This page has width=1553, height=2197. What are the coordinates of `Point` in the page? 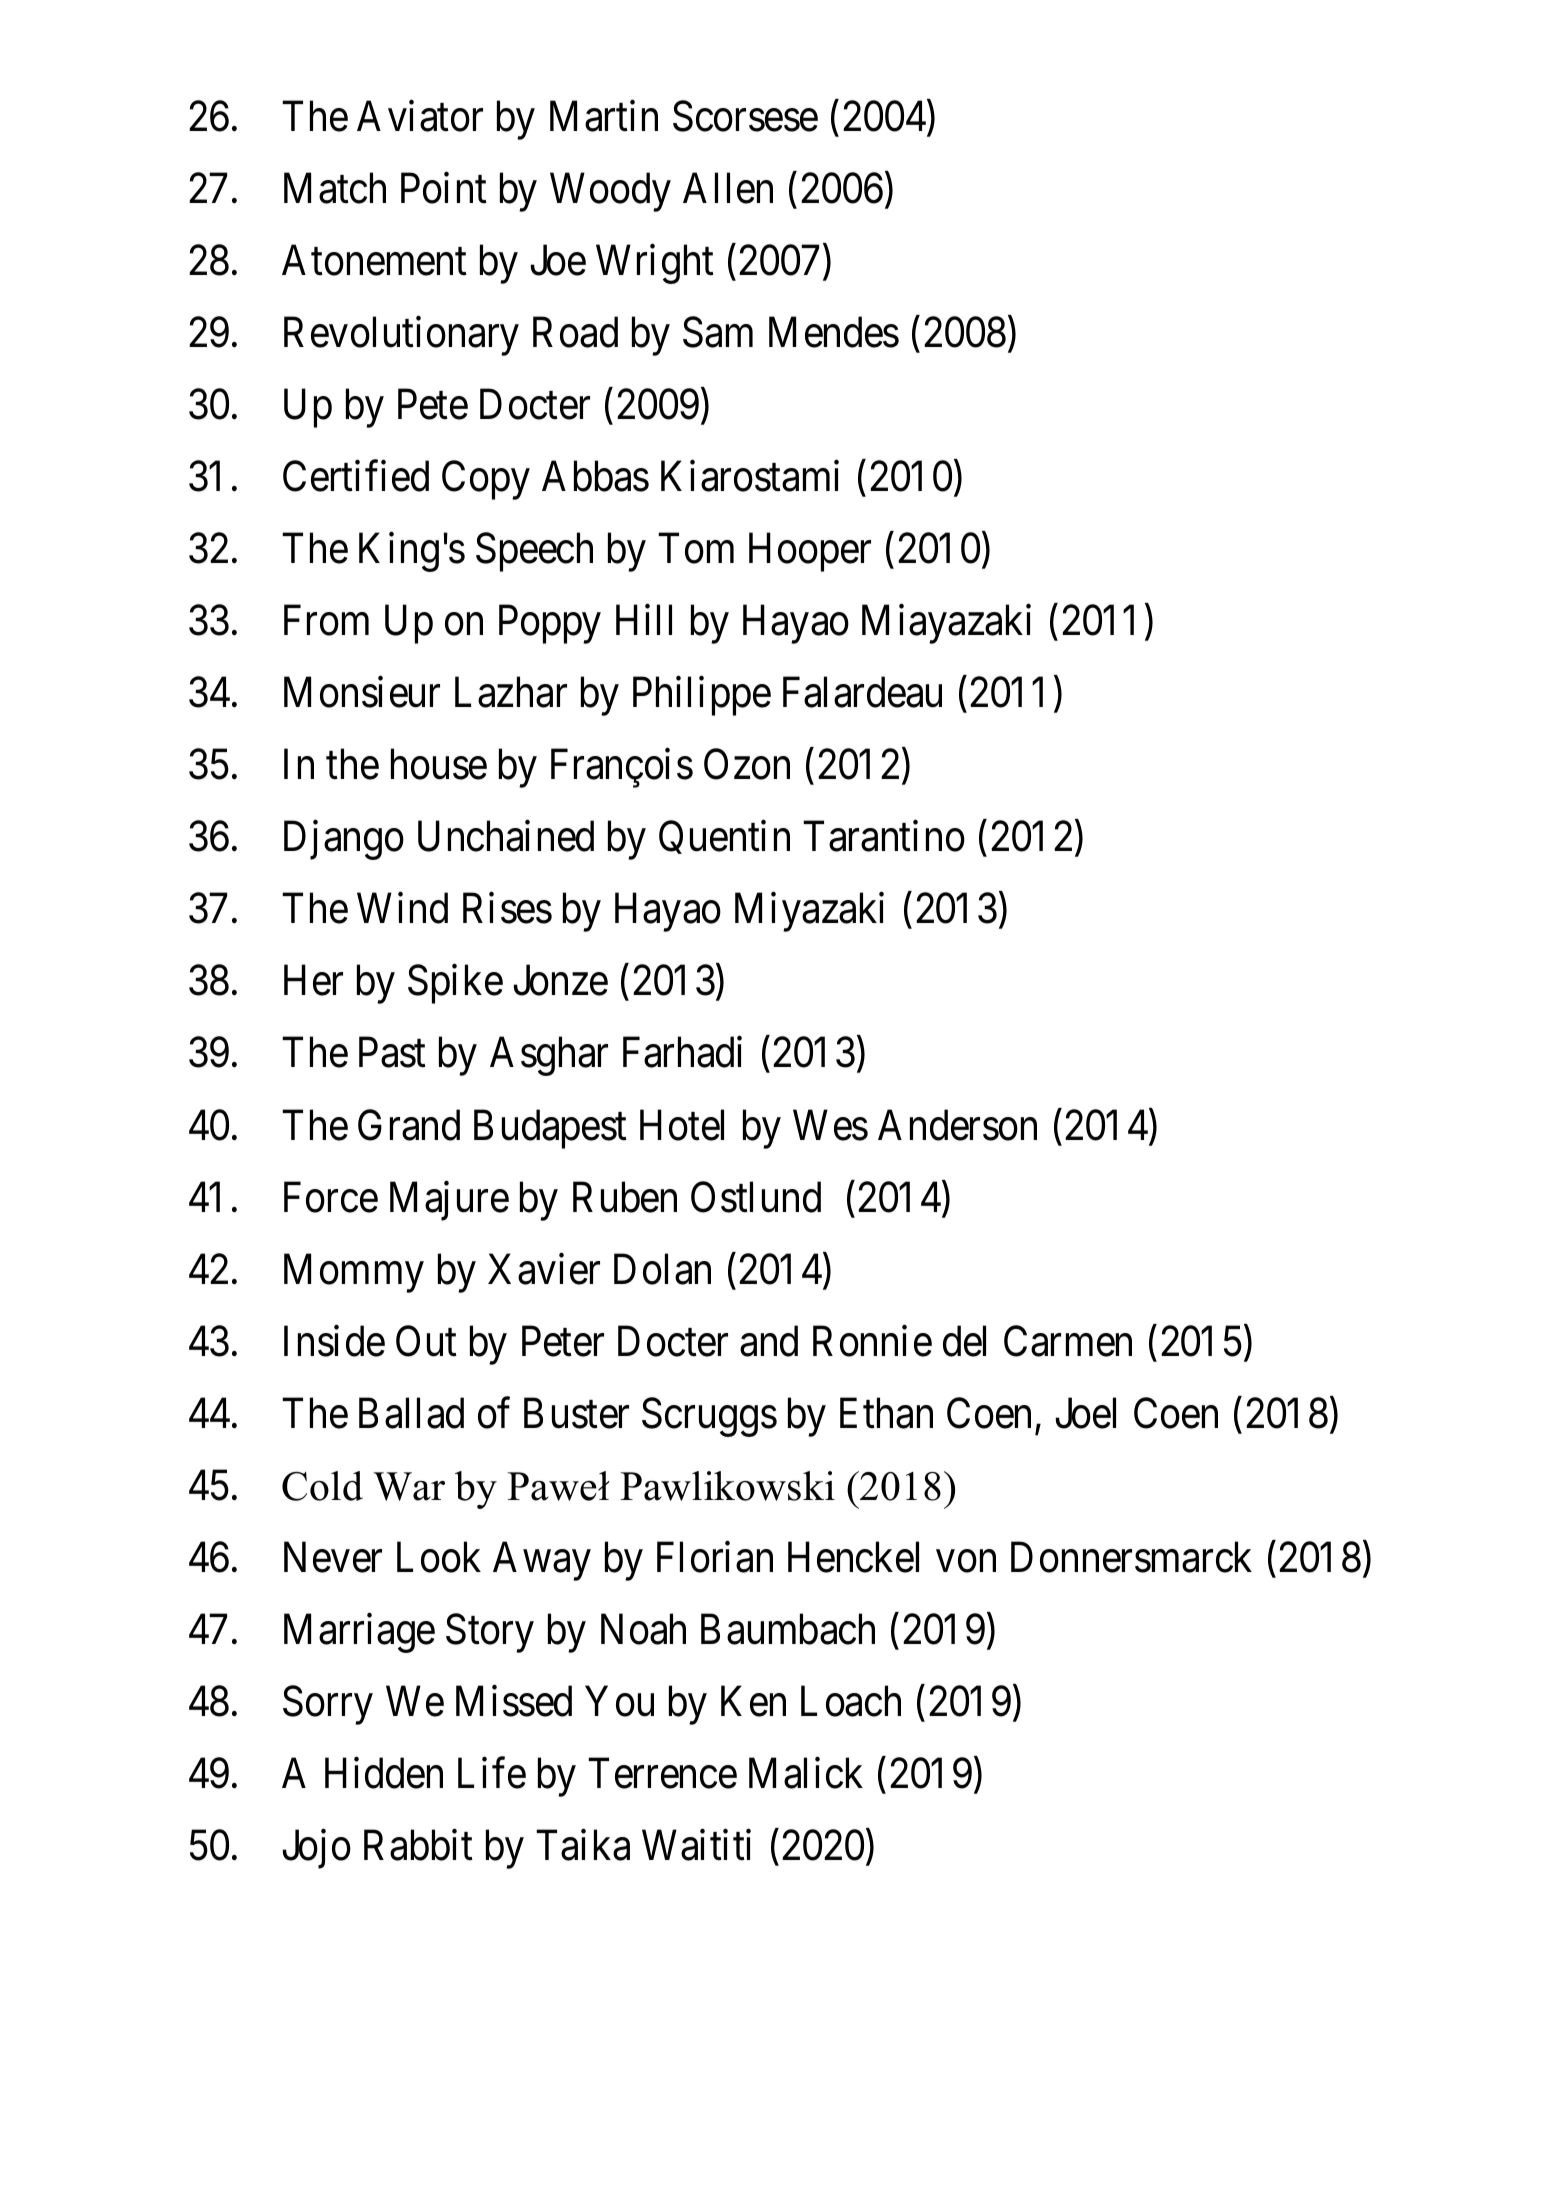 It's located at (444, 188).
